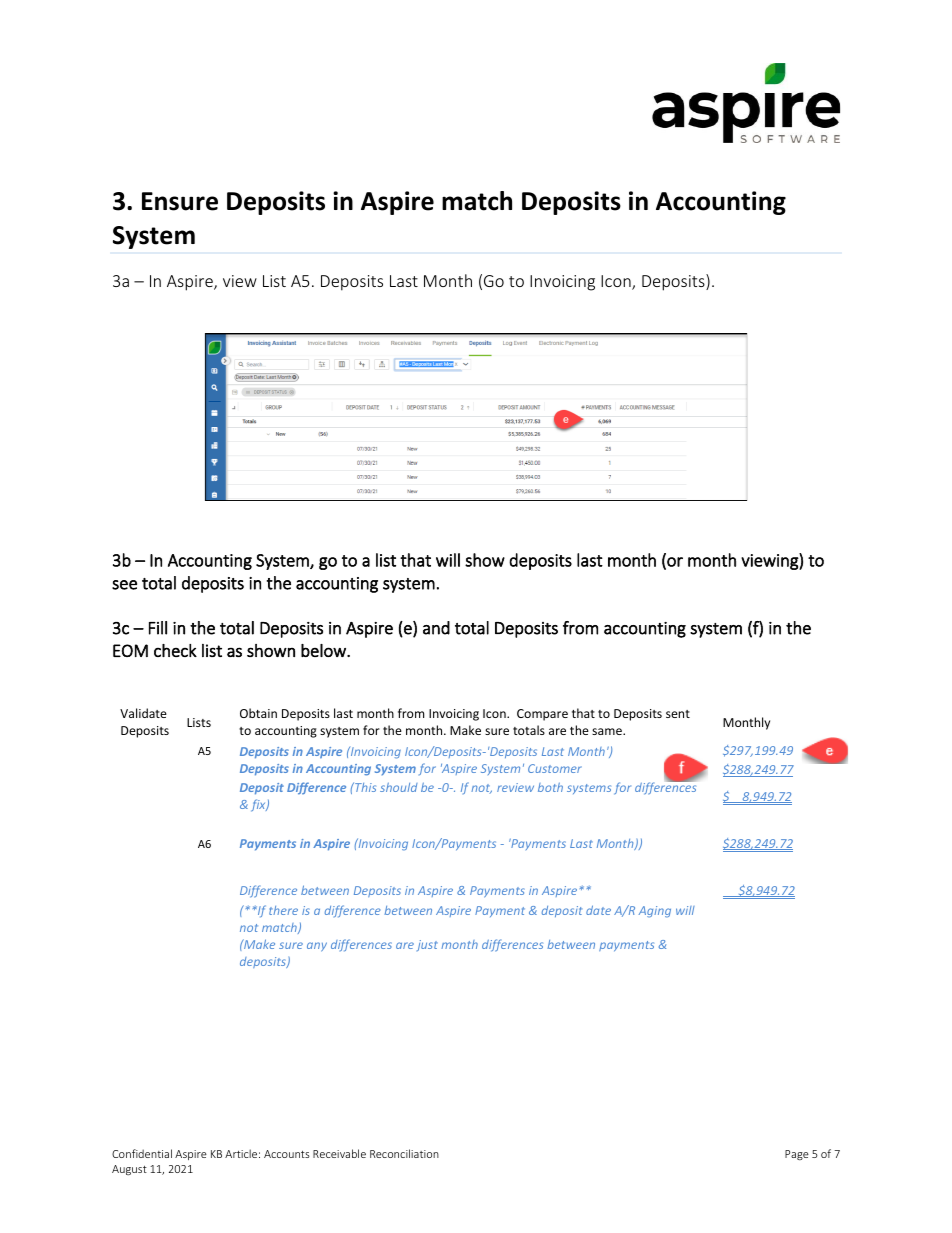 This page has height=1233, width=952. I want to click on Confidential, so click(142, 1153).
